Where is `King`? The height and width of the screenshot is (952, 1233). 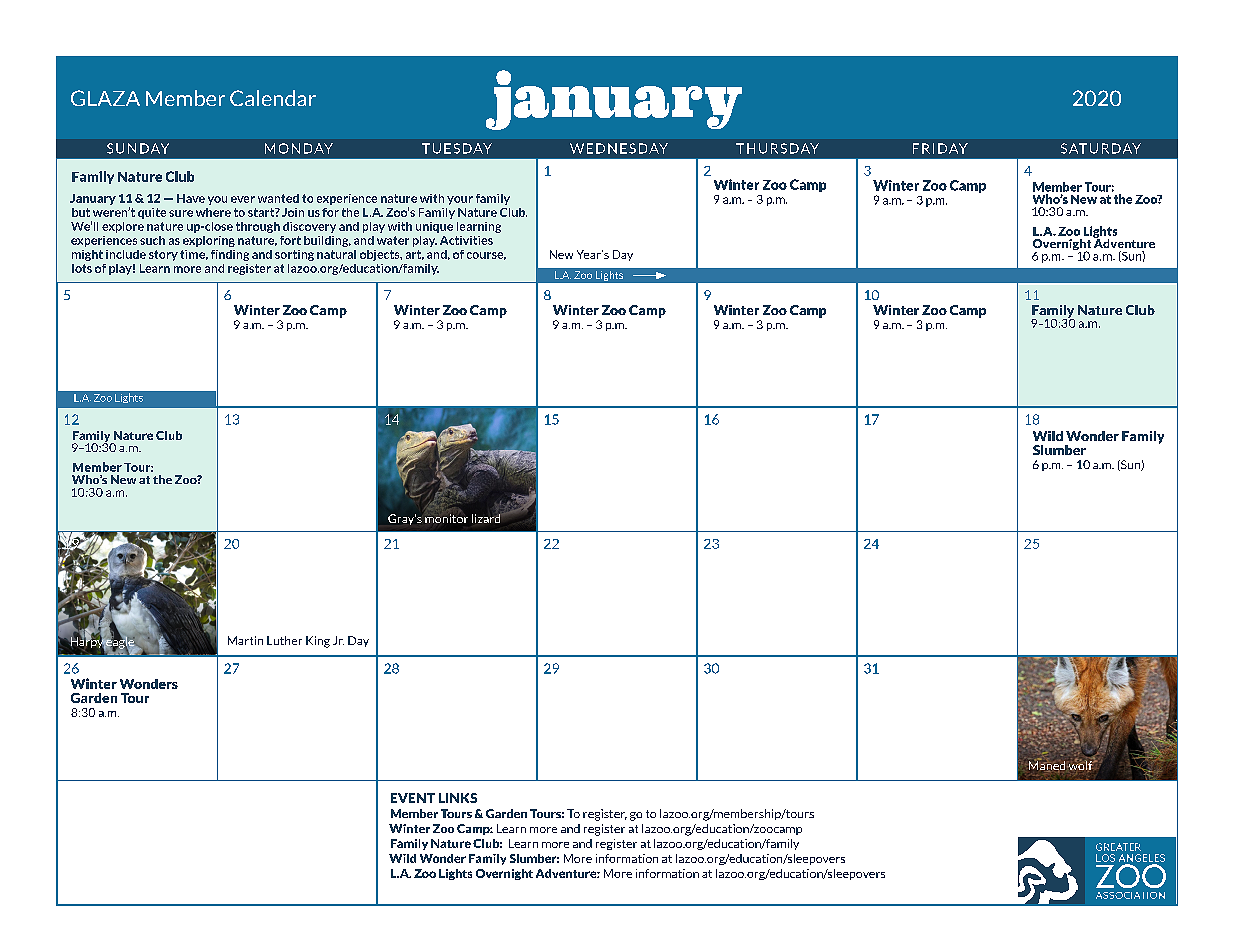 King is located at coordinates (318, 642).
